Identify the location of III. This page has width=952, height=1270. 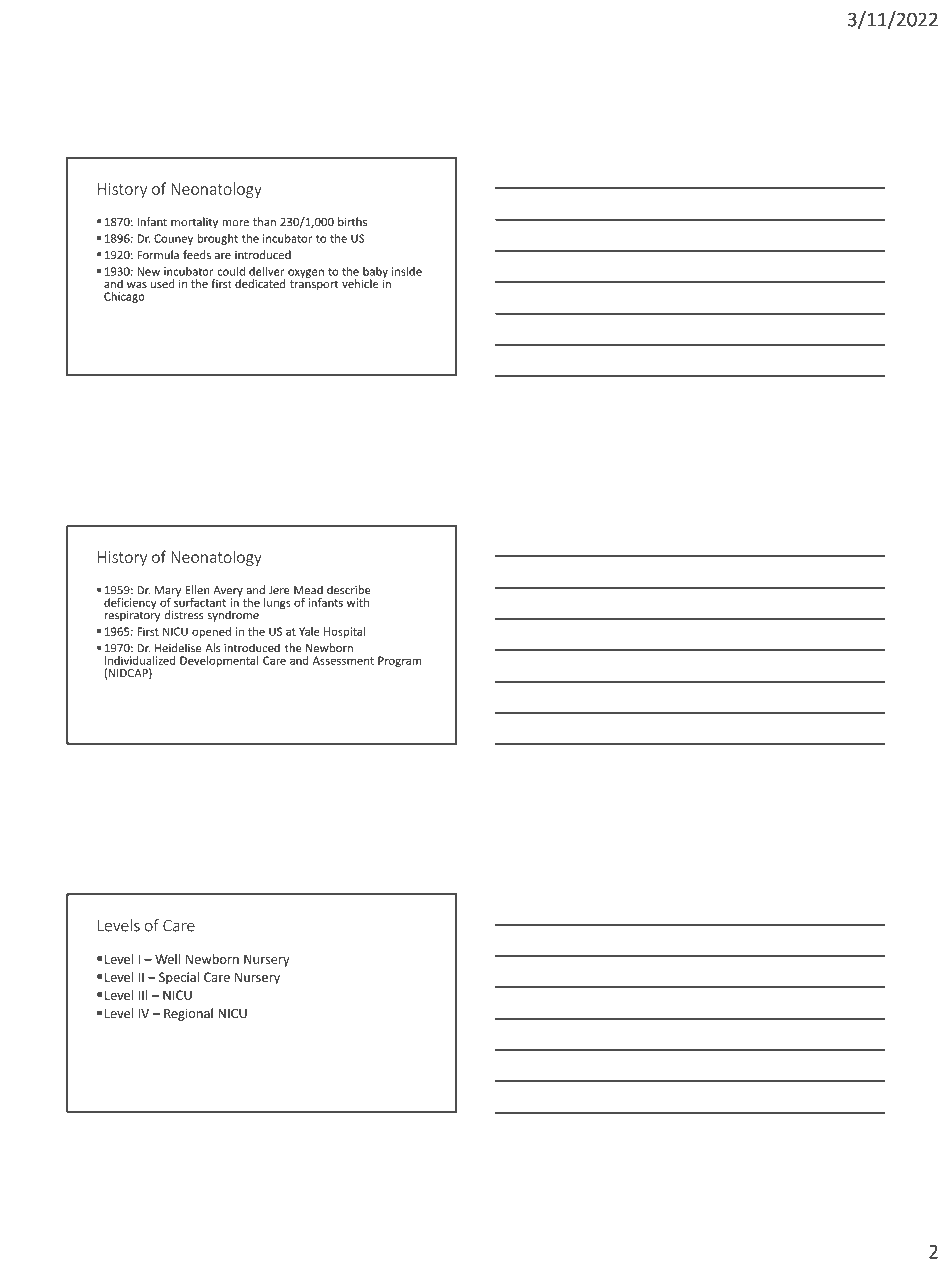
(142, 995).
